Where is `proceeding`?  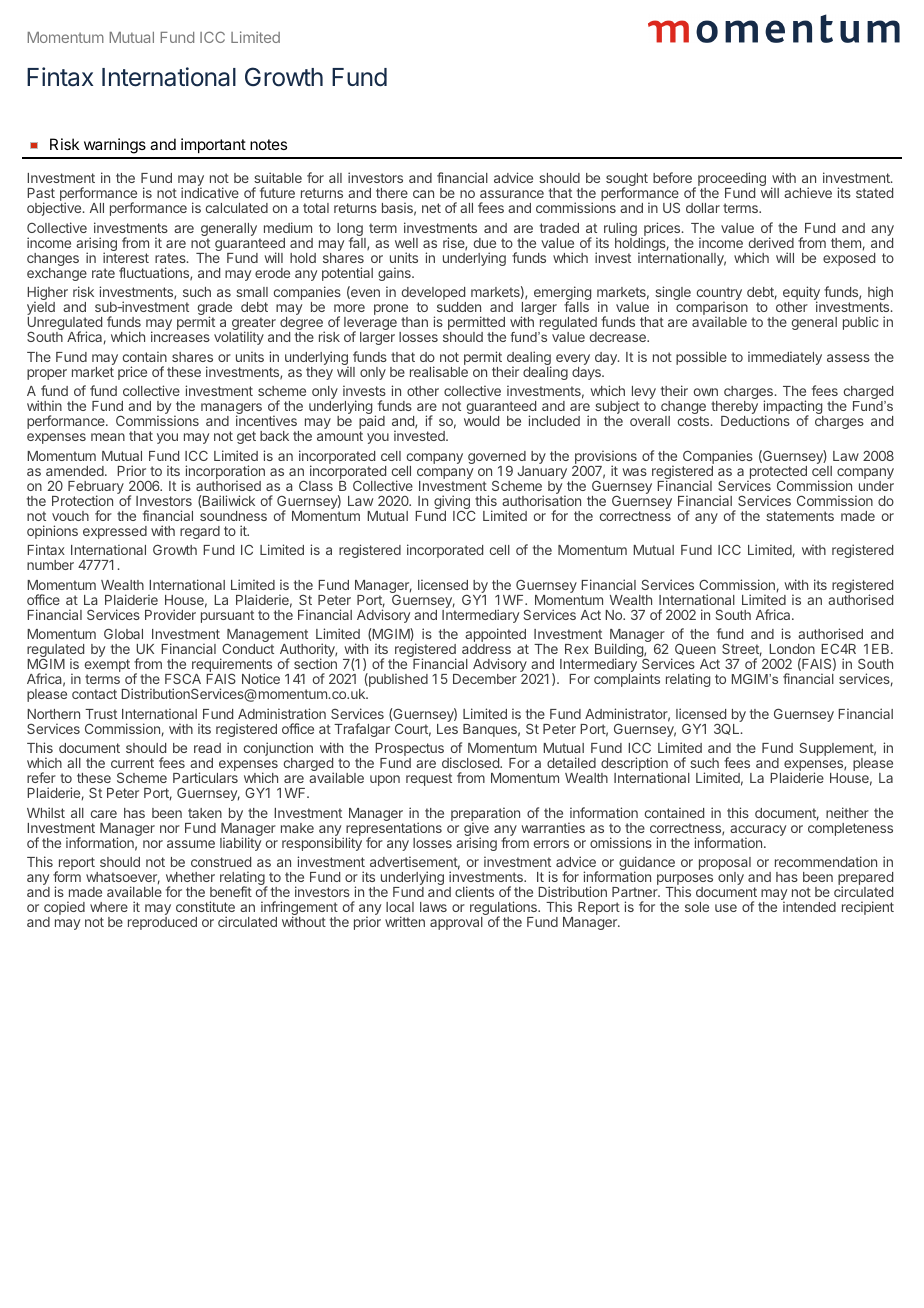
proceeding is located at coordinates (732, 180).
